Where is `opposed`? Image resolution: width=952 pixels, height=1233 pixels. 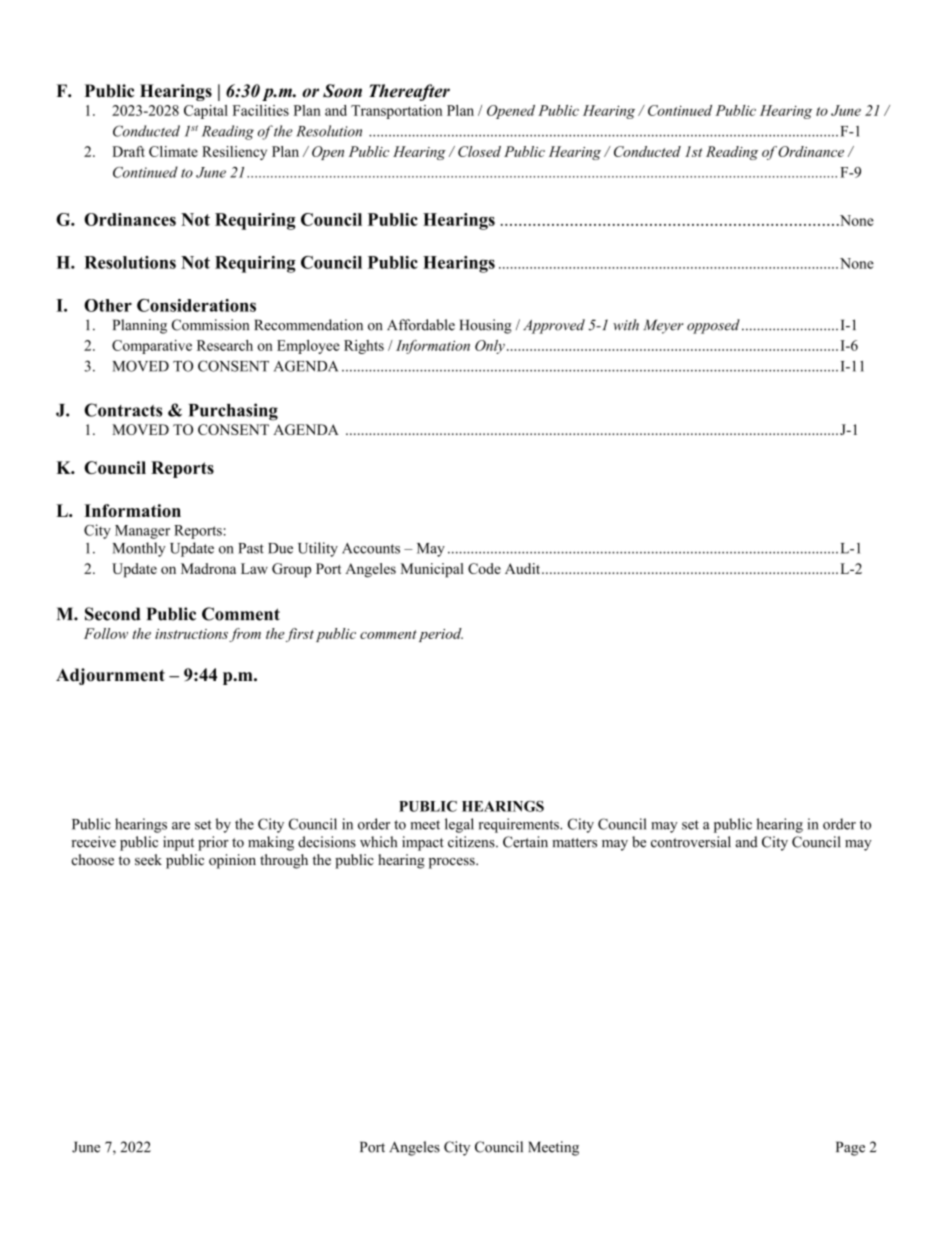
opposed is located at coordinates (713, 326).
